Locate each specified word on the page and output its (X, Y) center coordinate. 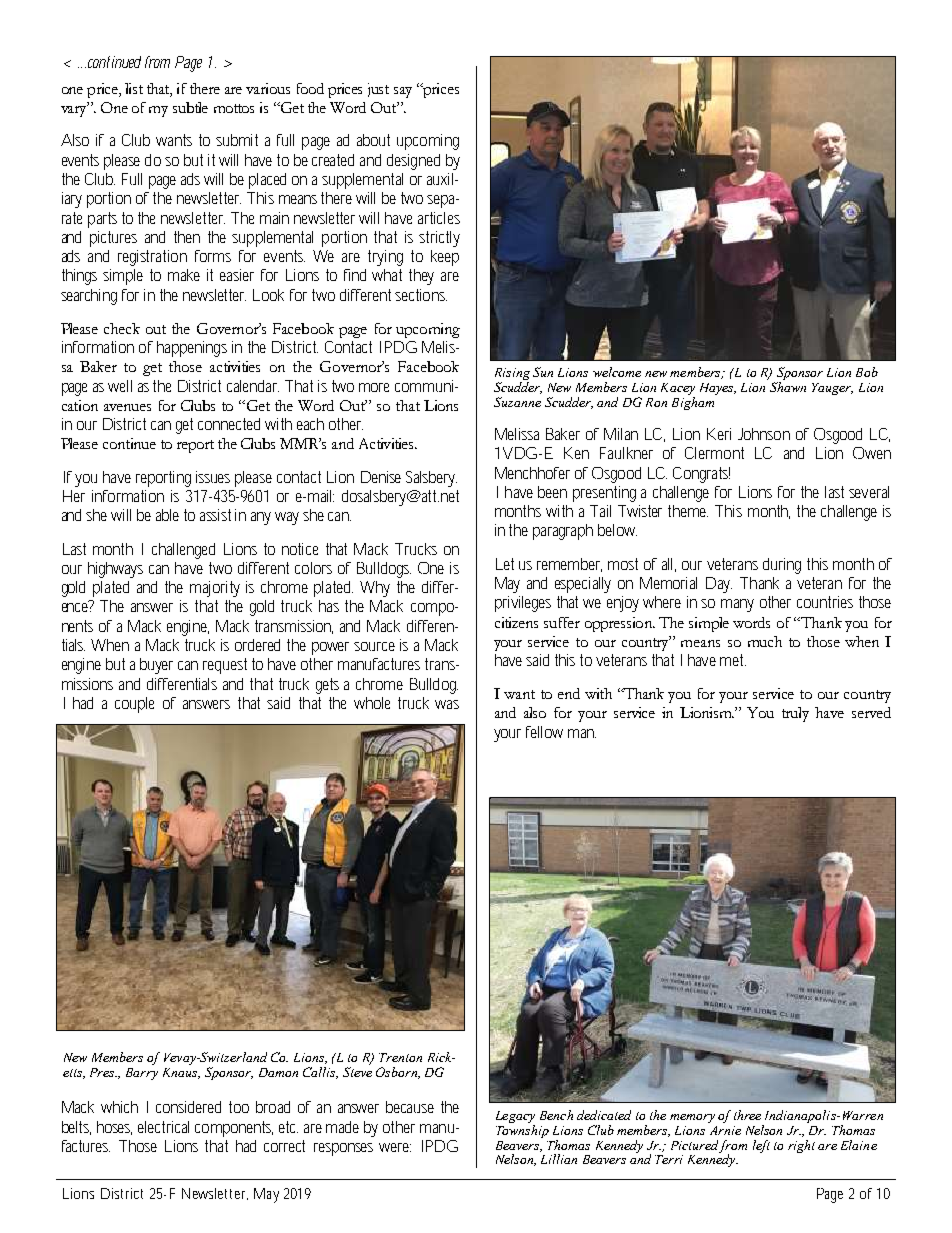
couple (134, 705)
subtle (190, 107)
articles (439, 218)
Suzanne (517, 402)
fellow (544, 732)
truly (795, 714)
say (403, 92)
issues (213, 477)
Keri (719, 434)
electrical (163, 1127)
